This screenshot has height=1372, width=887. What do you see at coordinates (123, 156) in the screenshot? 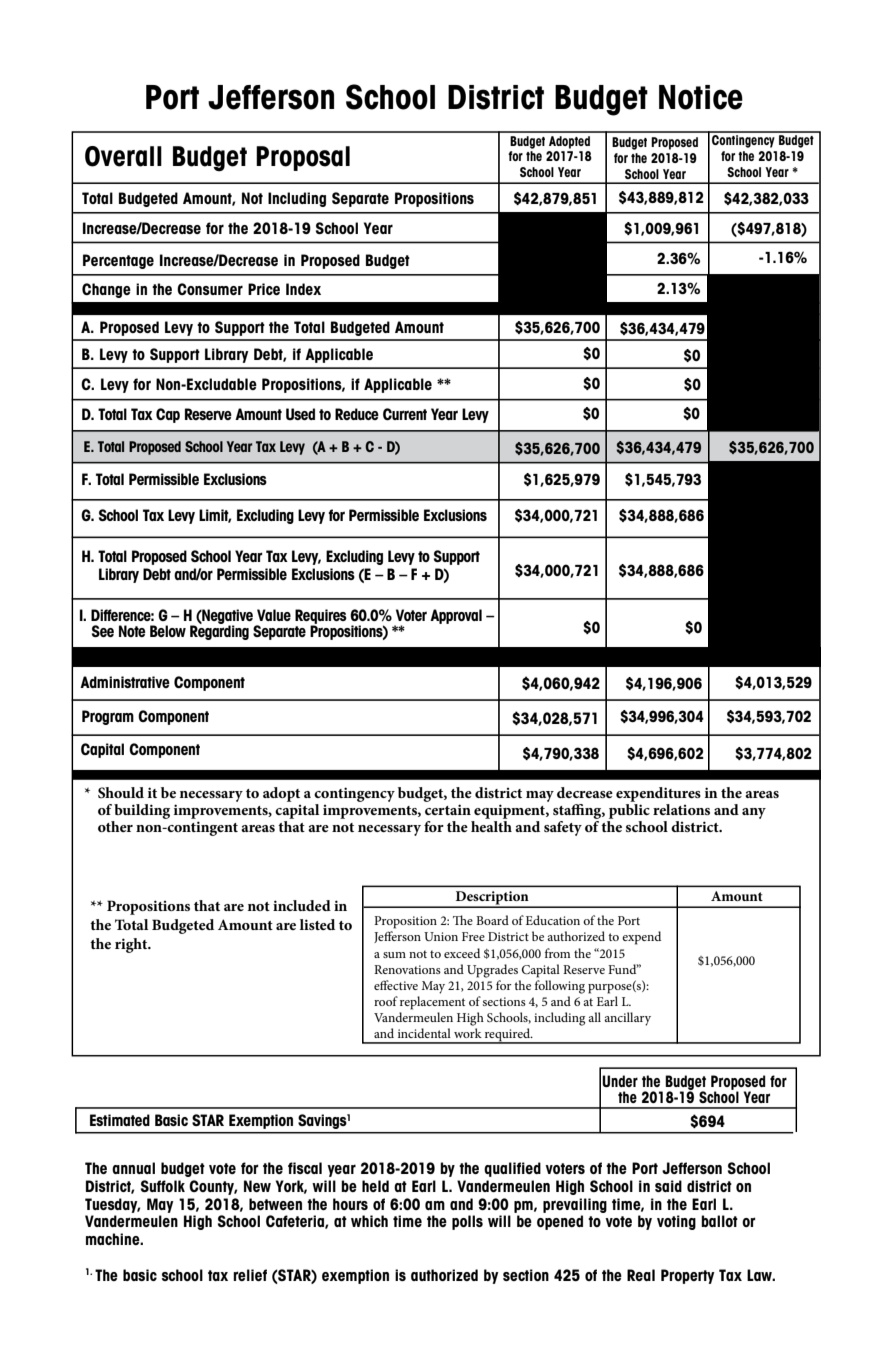
I see `Overall` at bounding box center [123, 156].
